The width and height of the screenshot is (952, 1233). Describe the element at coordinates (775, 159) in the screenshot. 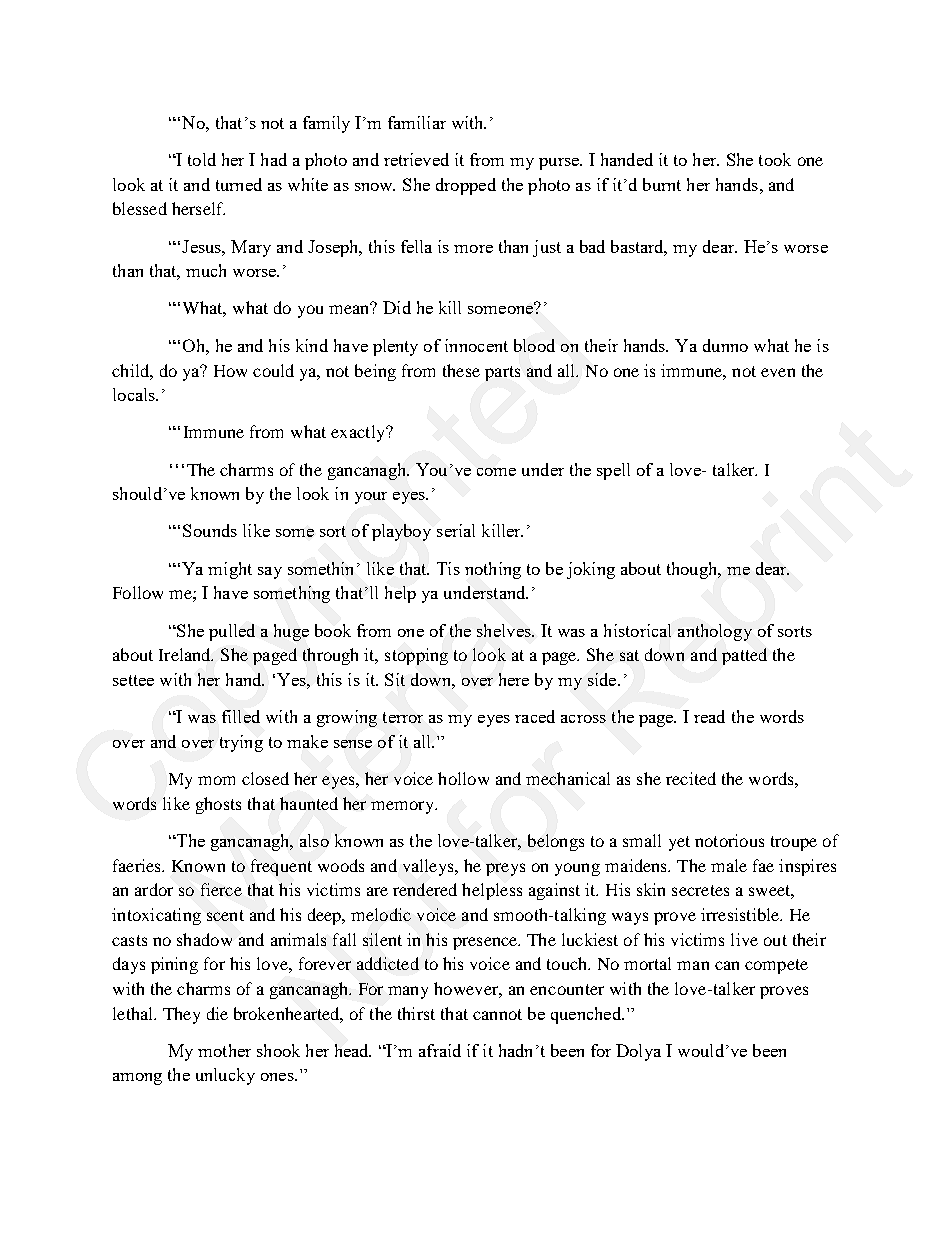

I see `took` at that location.
